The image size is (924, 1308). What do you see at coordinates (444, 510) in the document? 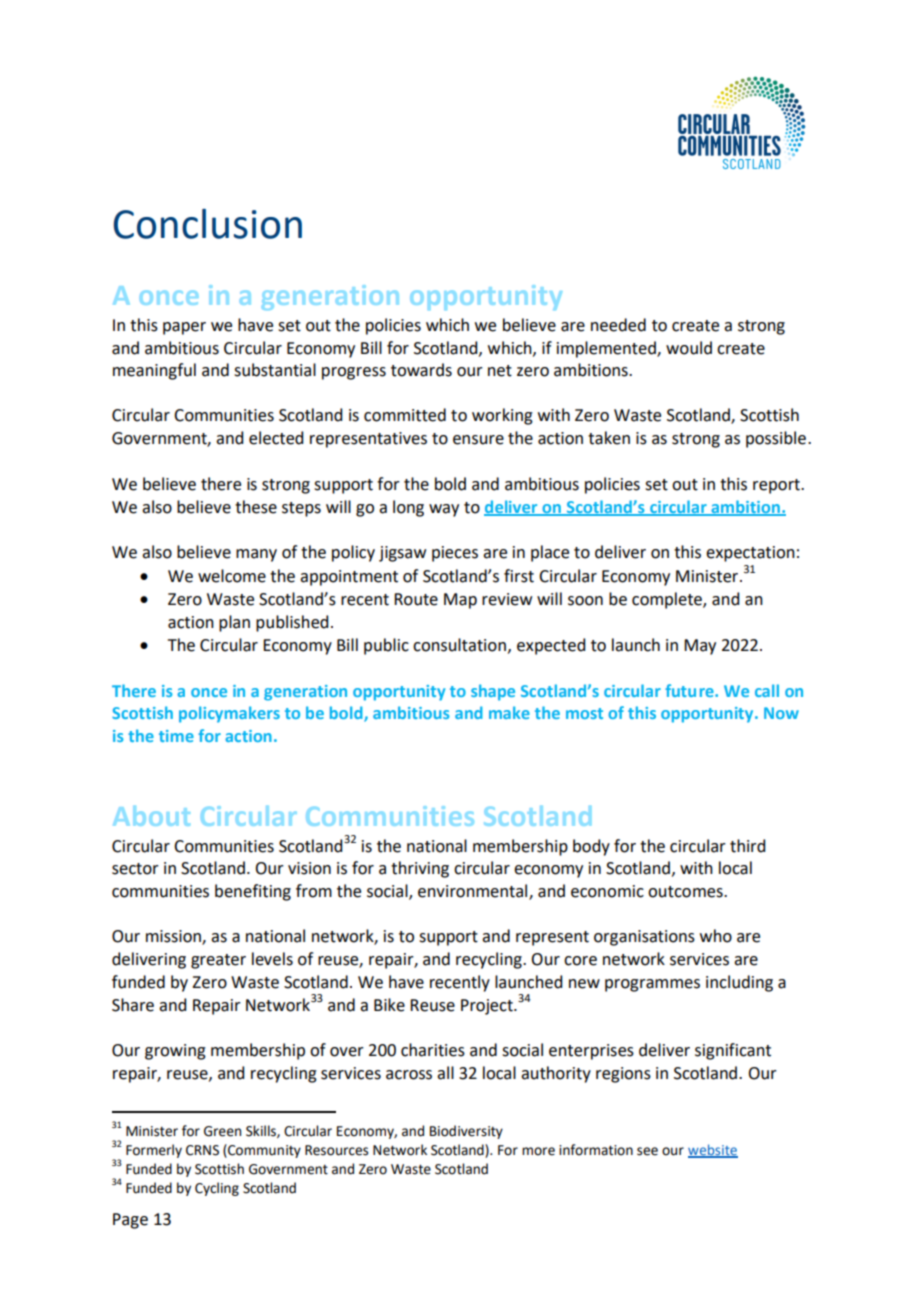
I see `way` at bounding box center [444, 510].
